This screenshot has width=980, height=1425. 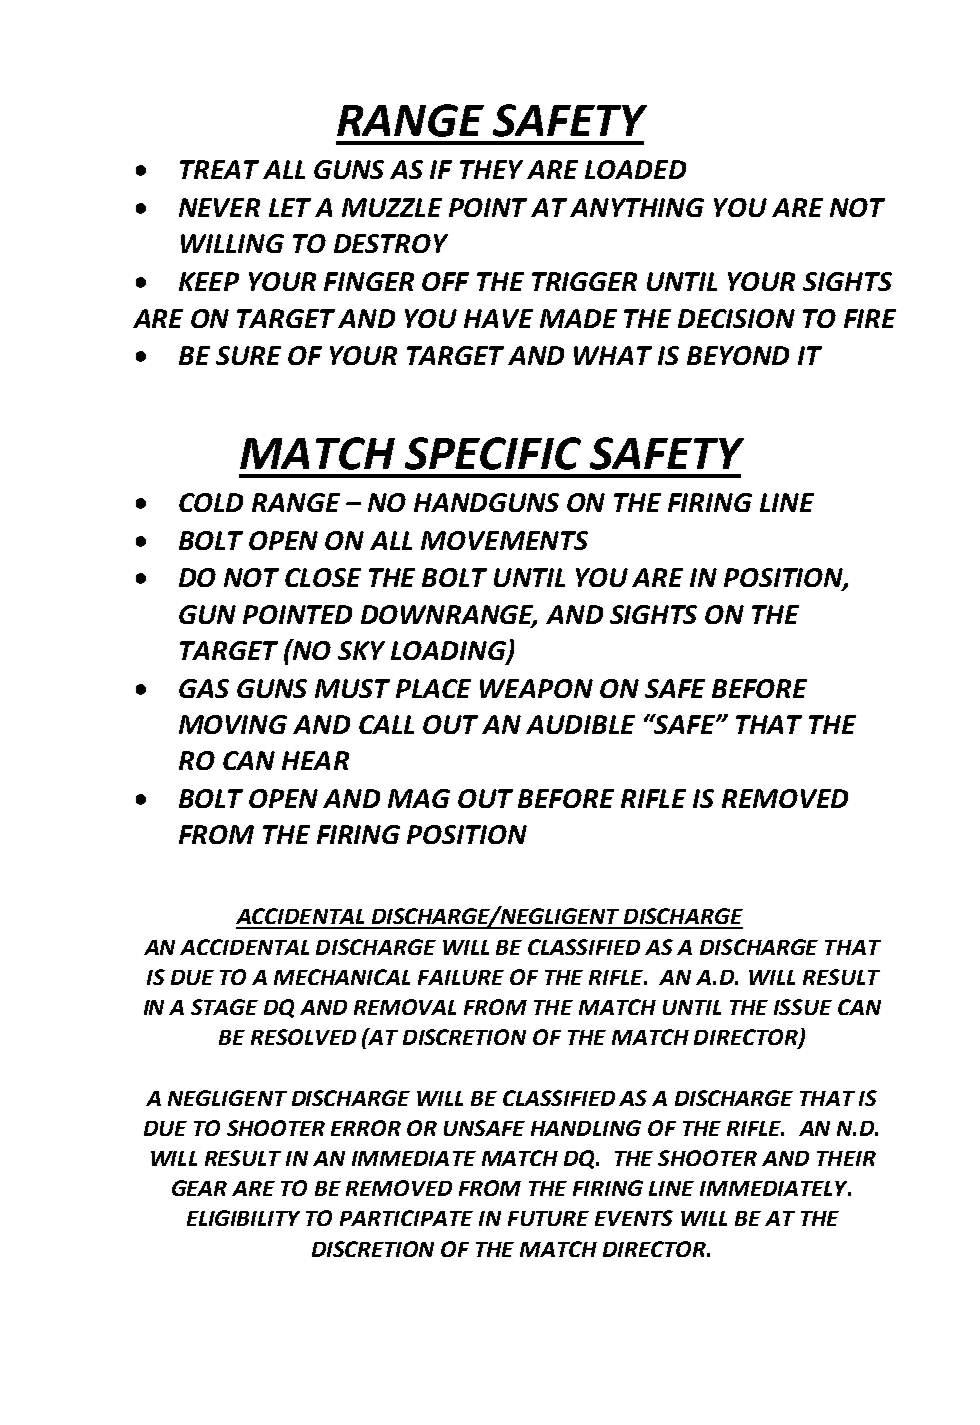 I want to click on ELIGIBILITY, so click(x=243, y=1218).
